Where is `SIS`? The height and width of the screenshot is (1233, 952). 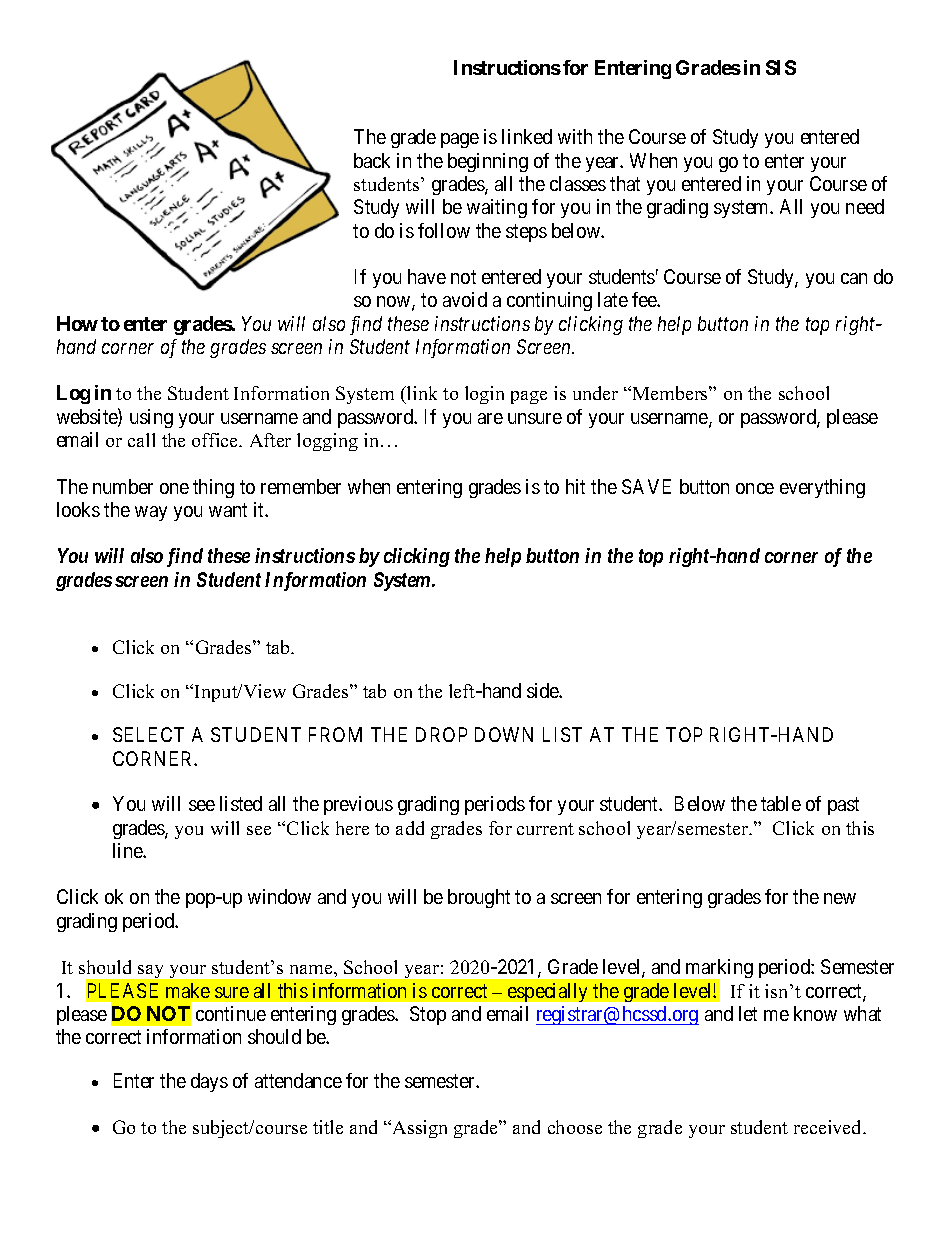 SIS is located at coordinates (781, 67).
